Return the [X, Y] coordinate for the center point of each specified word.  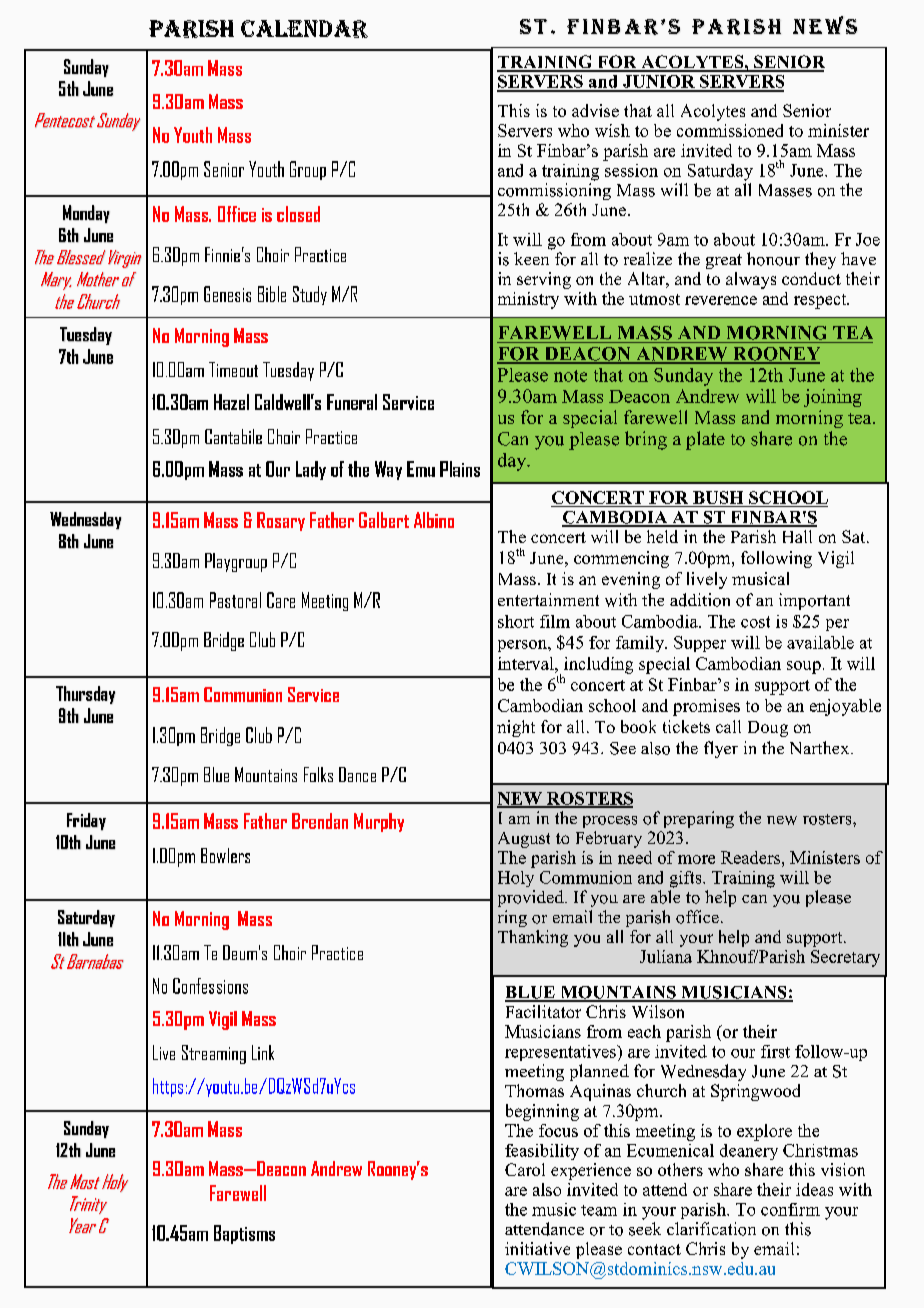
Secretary [845, 958]
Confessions [210, 986]
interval [527, 663]
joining [833, 398]
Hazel [231, 402]
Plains [460, 469]
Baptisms [244, 1234]
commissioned [730, 130]
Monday [86, 214]
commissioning [554, 191]
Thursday [85, 695]
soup [804, 667]
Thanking [533, 938]
